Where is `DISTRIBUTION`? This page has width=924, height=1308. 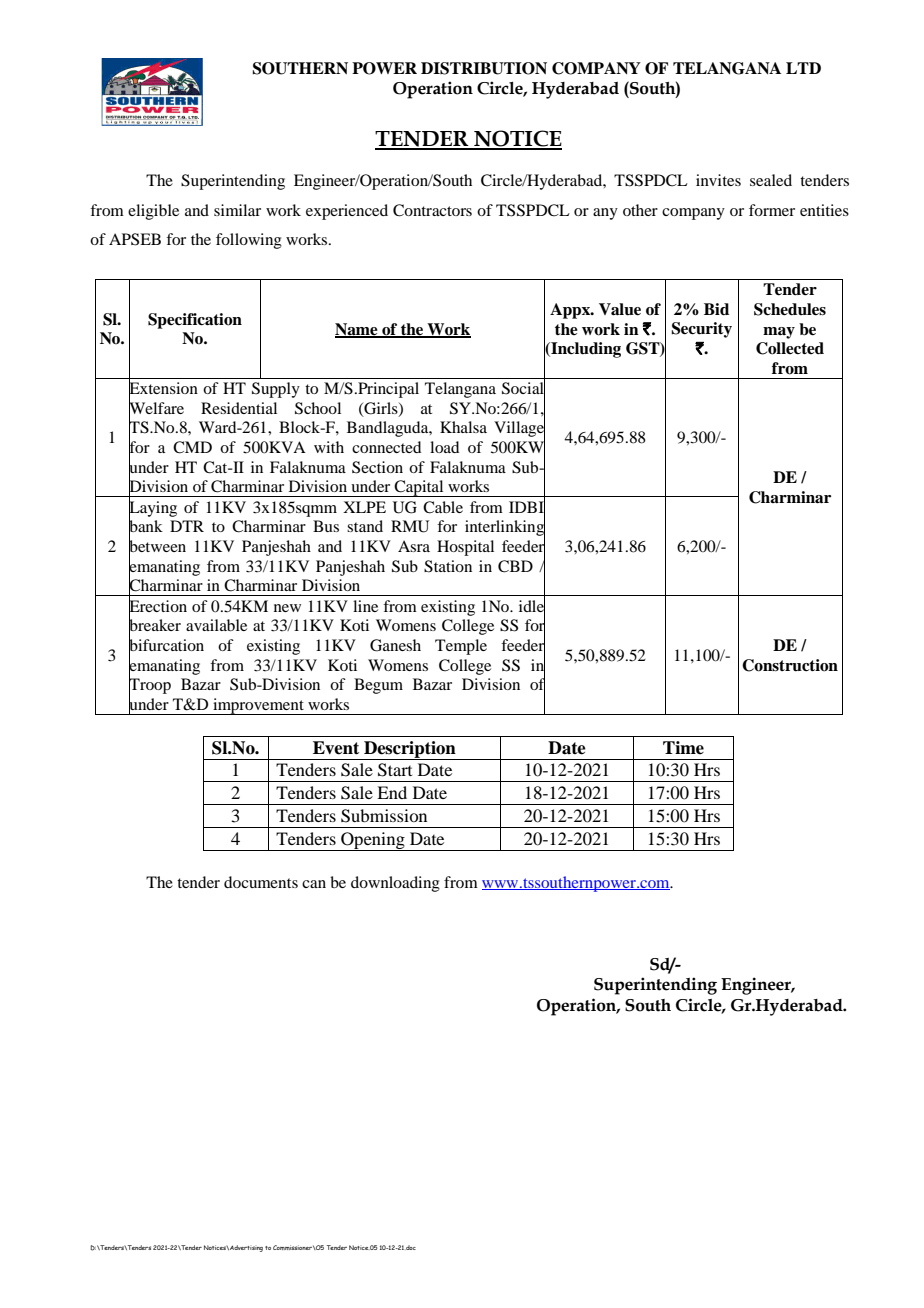 DISTRIBUTION is located at coordinates (484, 68).
